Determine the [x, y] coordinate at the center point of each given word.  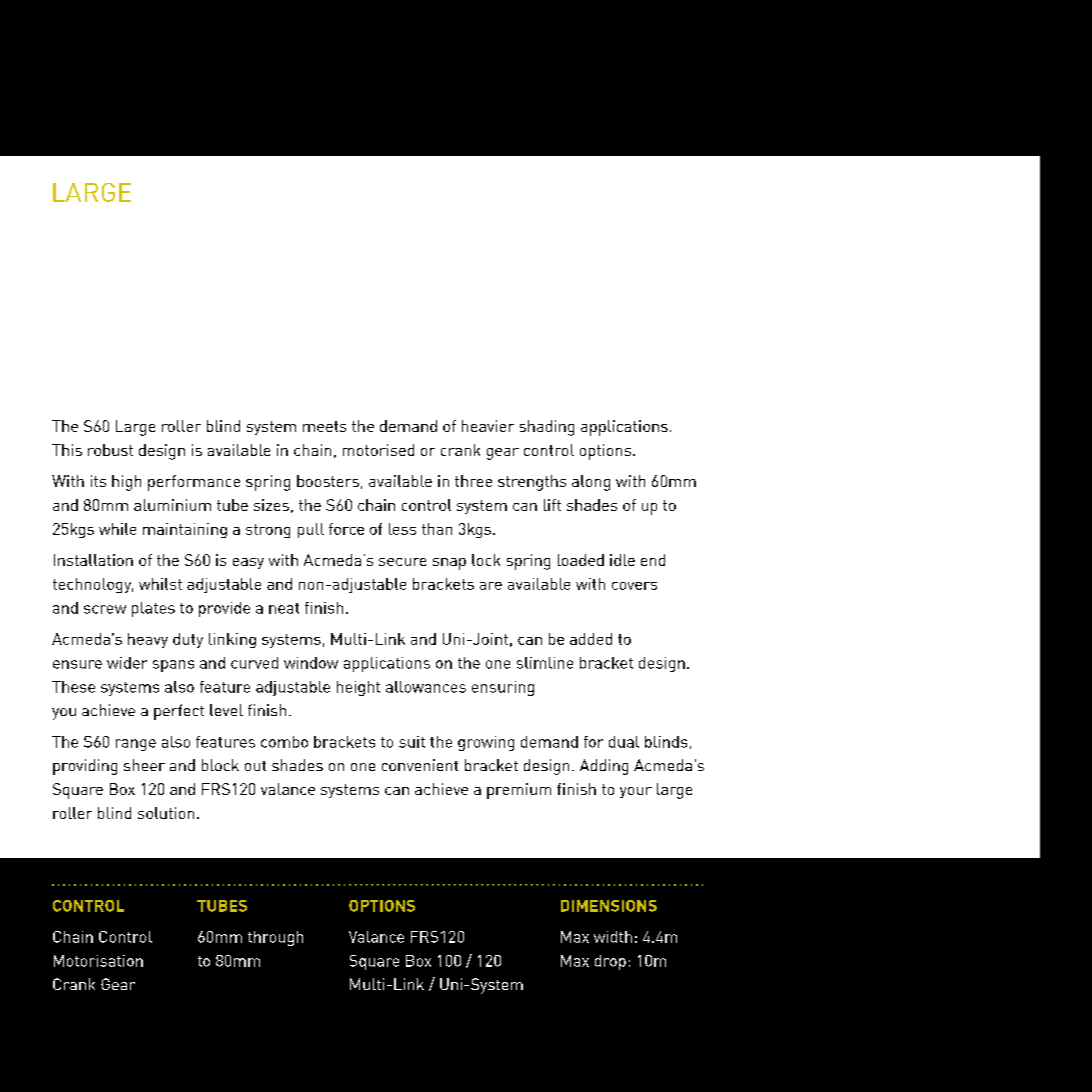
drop [610, 962]
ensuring [503, 688]
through [275, 938]
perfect [179, 712]
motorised [378, 450]
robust [110, 450]
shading [547, 428]
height [358, 688]
